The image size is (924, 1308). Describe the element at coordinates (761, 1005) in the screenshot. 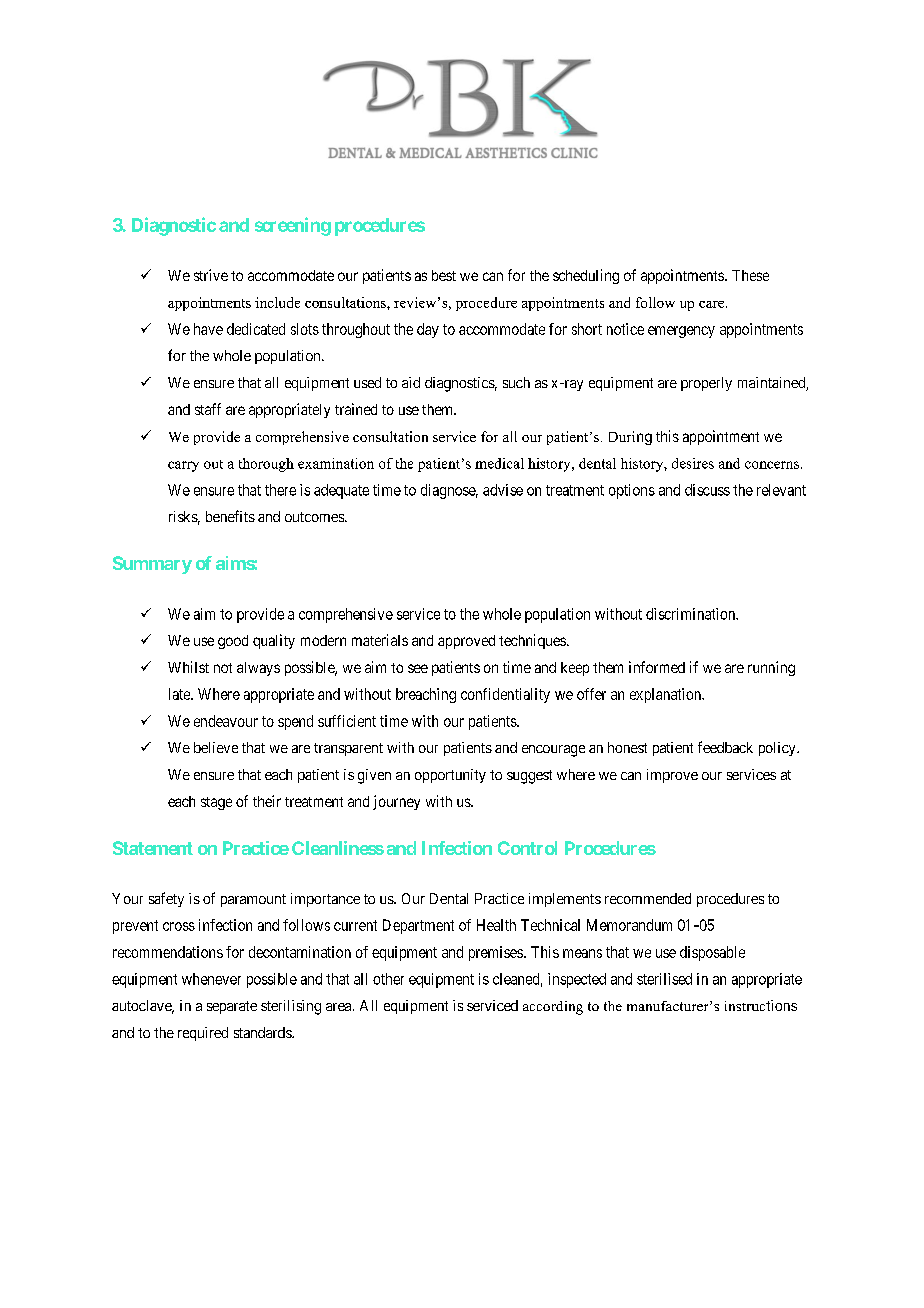

I see `instructions` at that location.
